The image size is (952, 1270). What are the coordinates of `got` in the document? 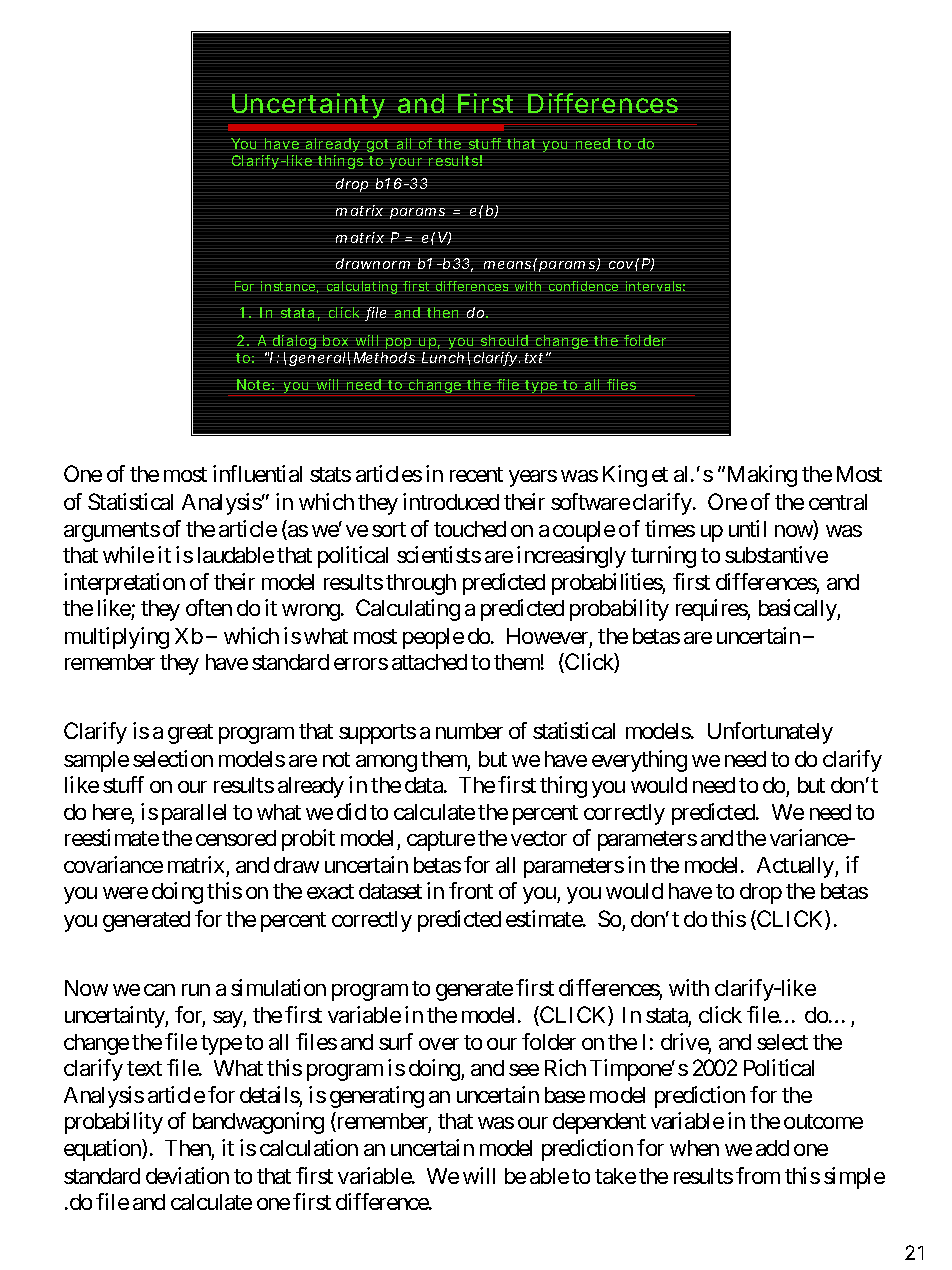 It's located at (377, 145).
